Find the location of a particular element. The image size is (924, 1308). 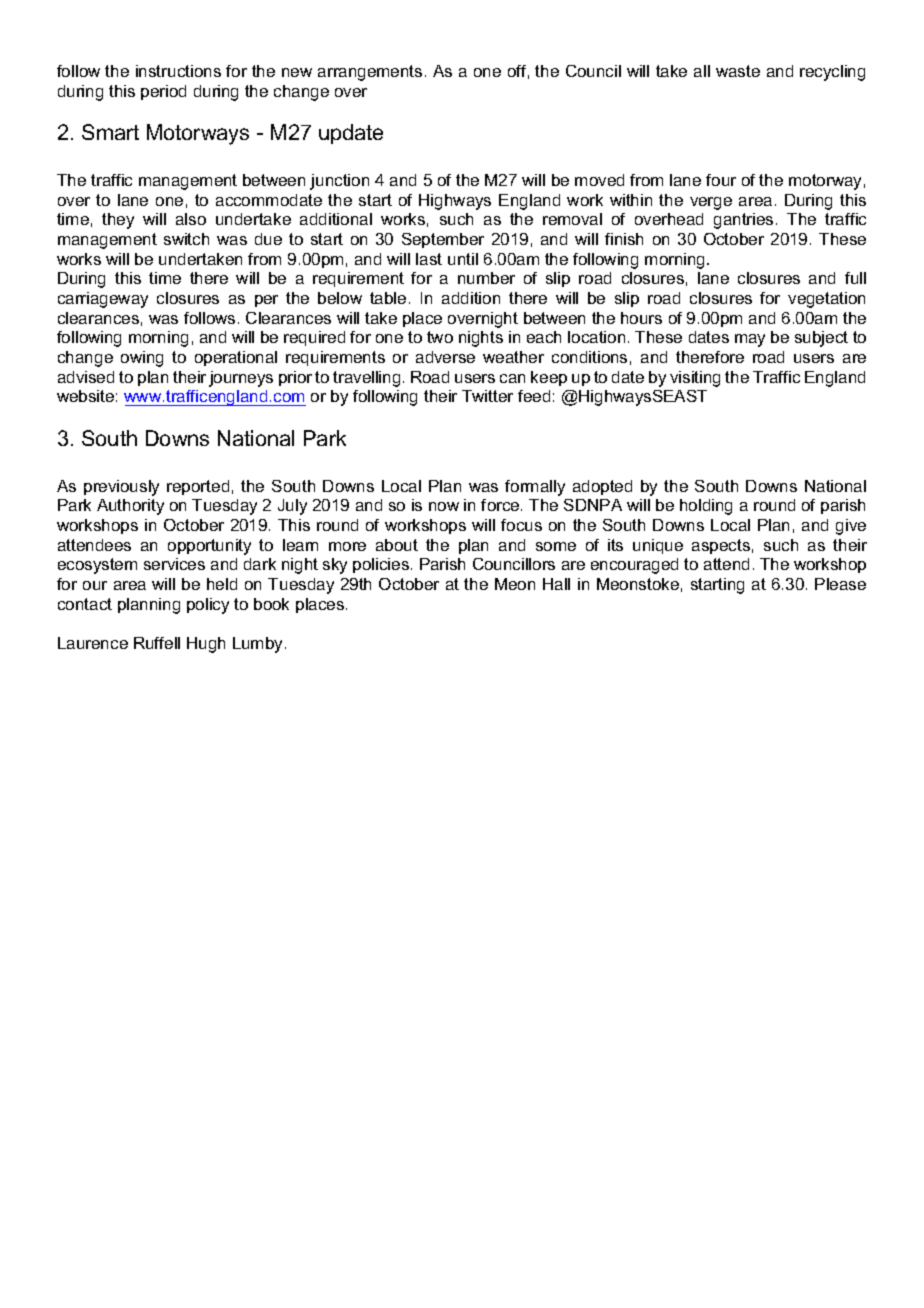

Hall is located at coordinates (556, 584).
